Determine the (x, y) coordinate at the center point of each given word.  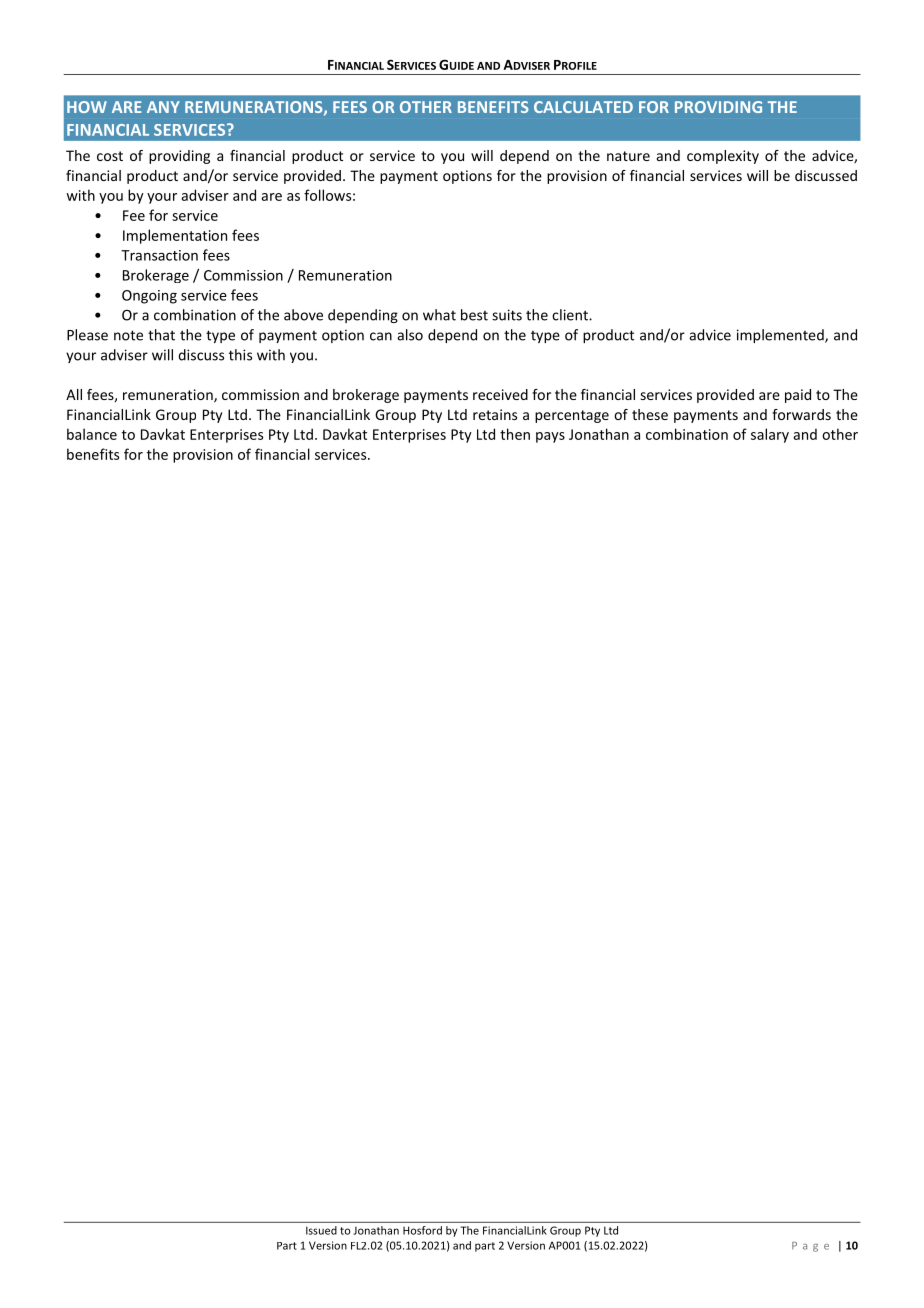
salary (770, 435)
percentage (572, 416)
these (650, 414)
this (240, 355)
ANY (163, 107)
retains (495, 414)
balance (92, 434)
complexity (723, 157)
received (500, 394)
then (515, 434)
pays (550, 437)
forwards (801, 414)
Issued (321, 1230)
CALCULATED (583, 107)
